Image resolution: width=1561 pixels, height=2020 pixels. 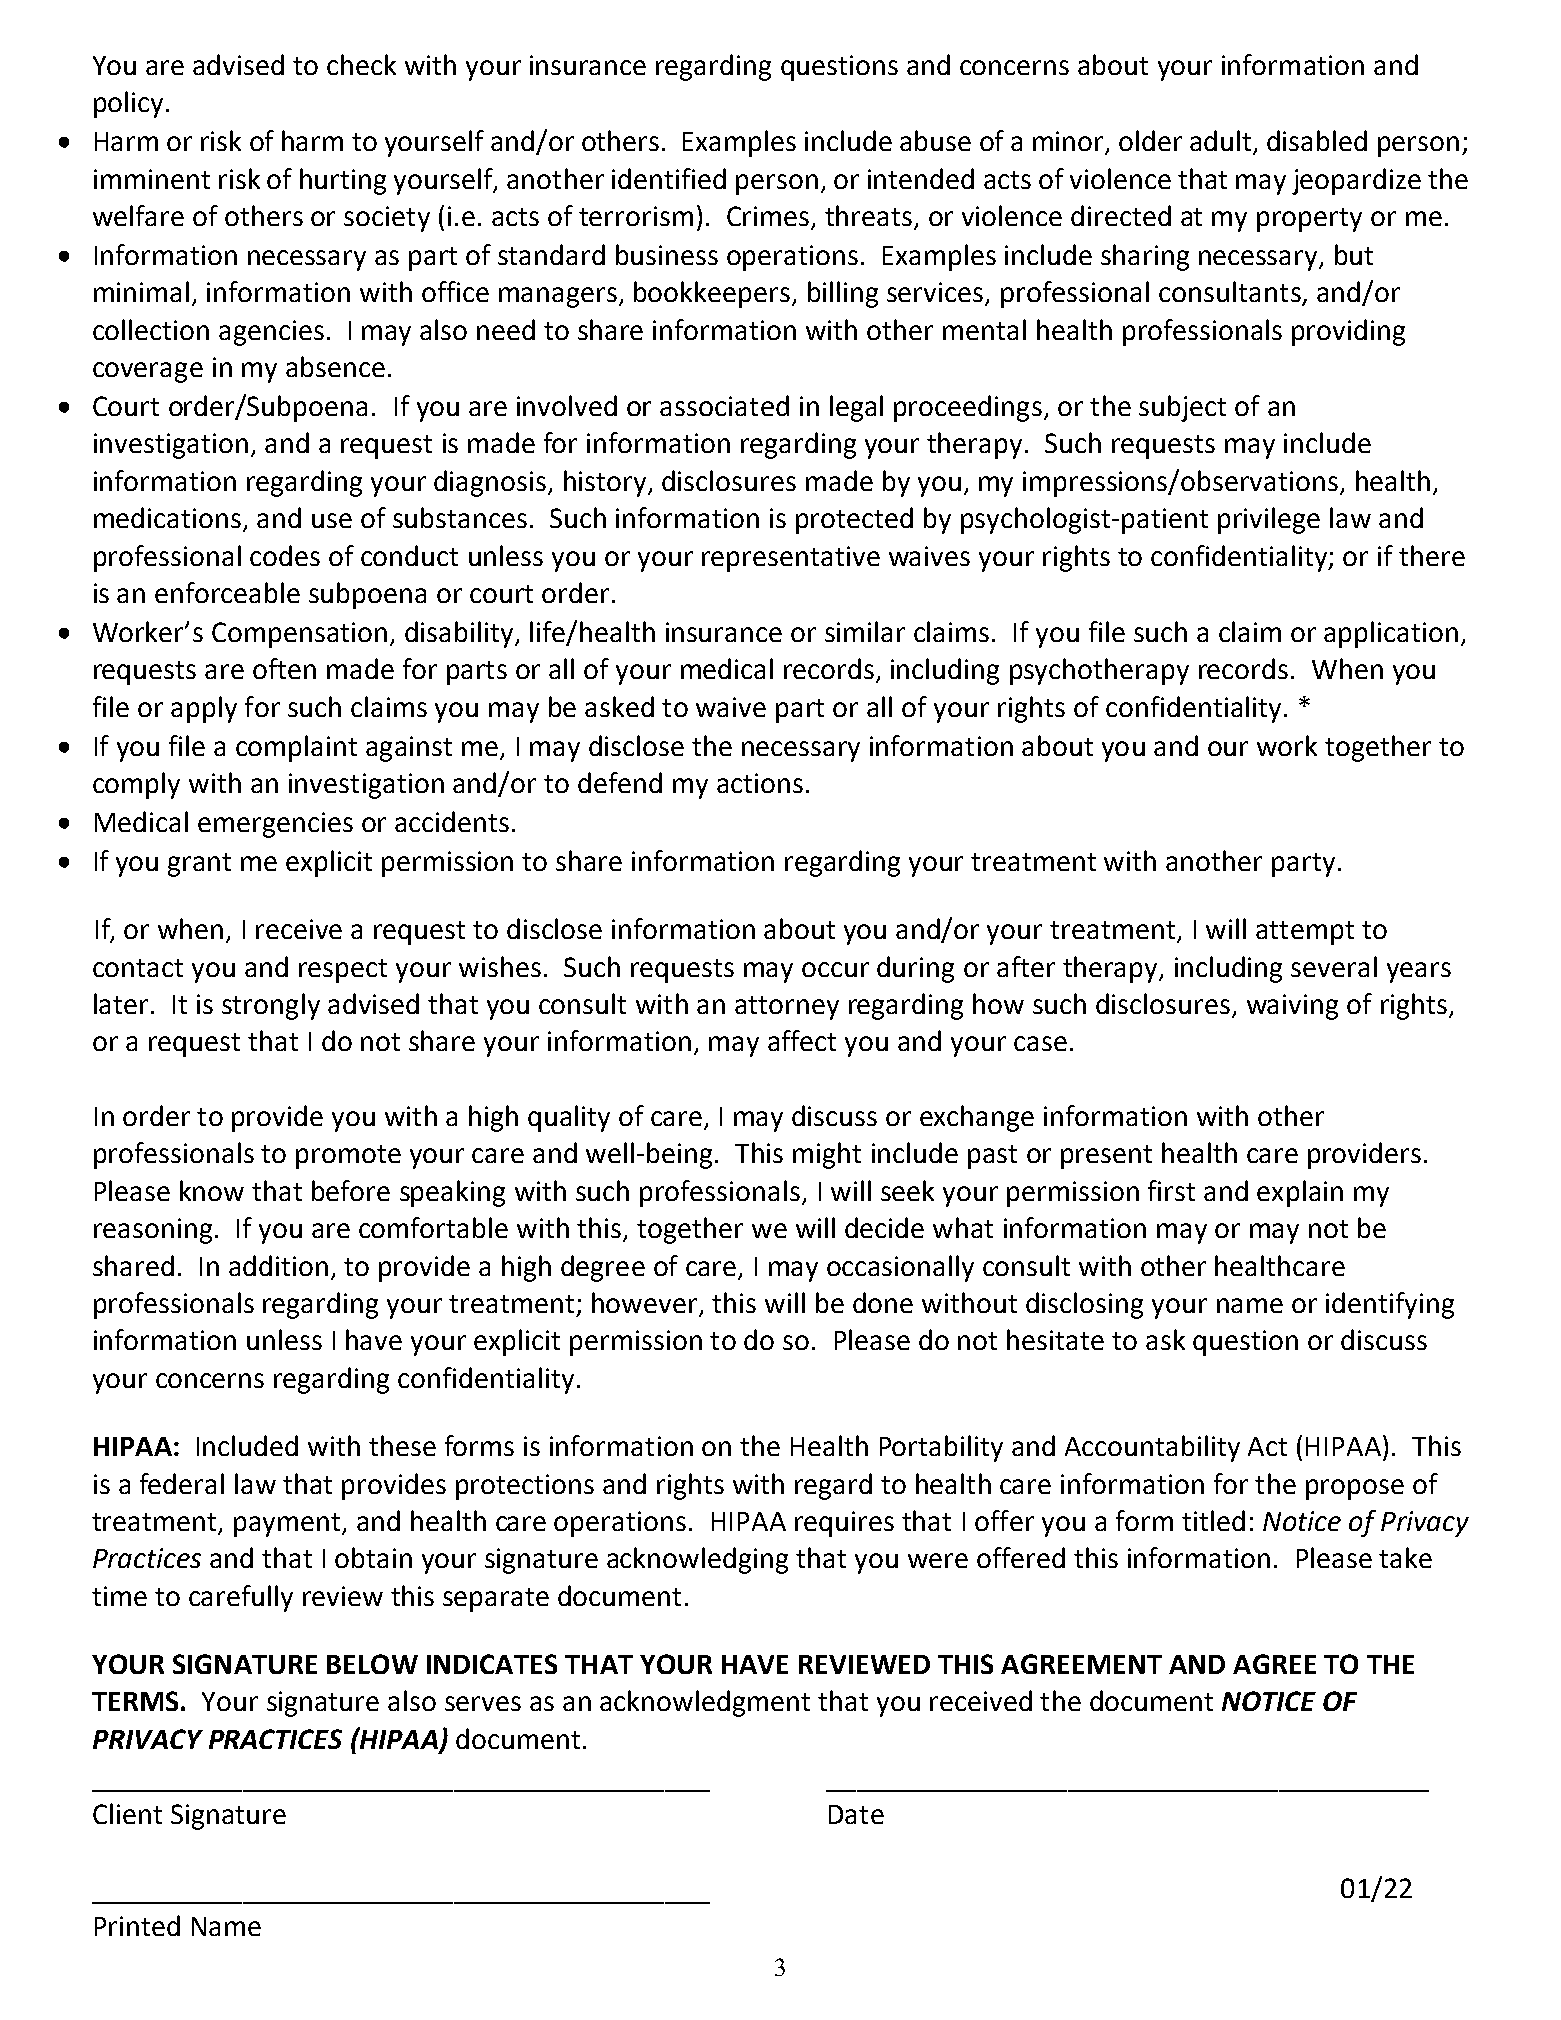 What do you see at coordinates (1317, 140) in the document?
I see `disabled` at bounding box center [1317, 140].
